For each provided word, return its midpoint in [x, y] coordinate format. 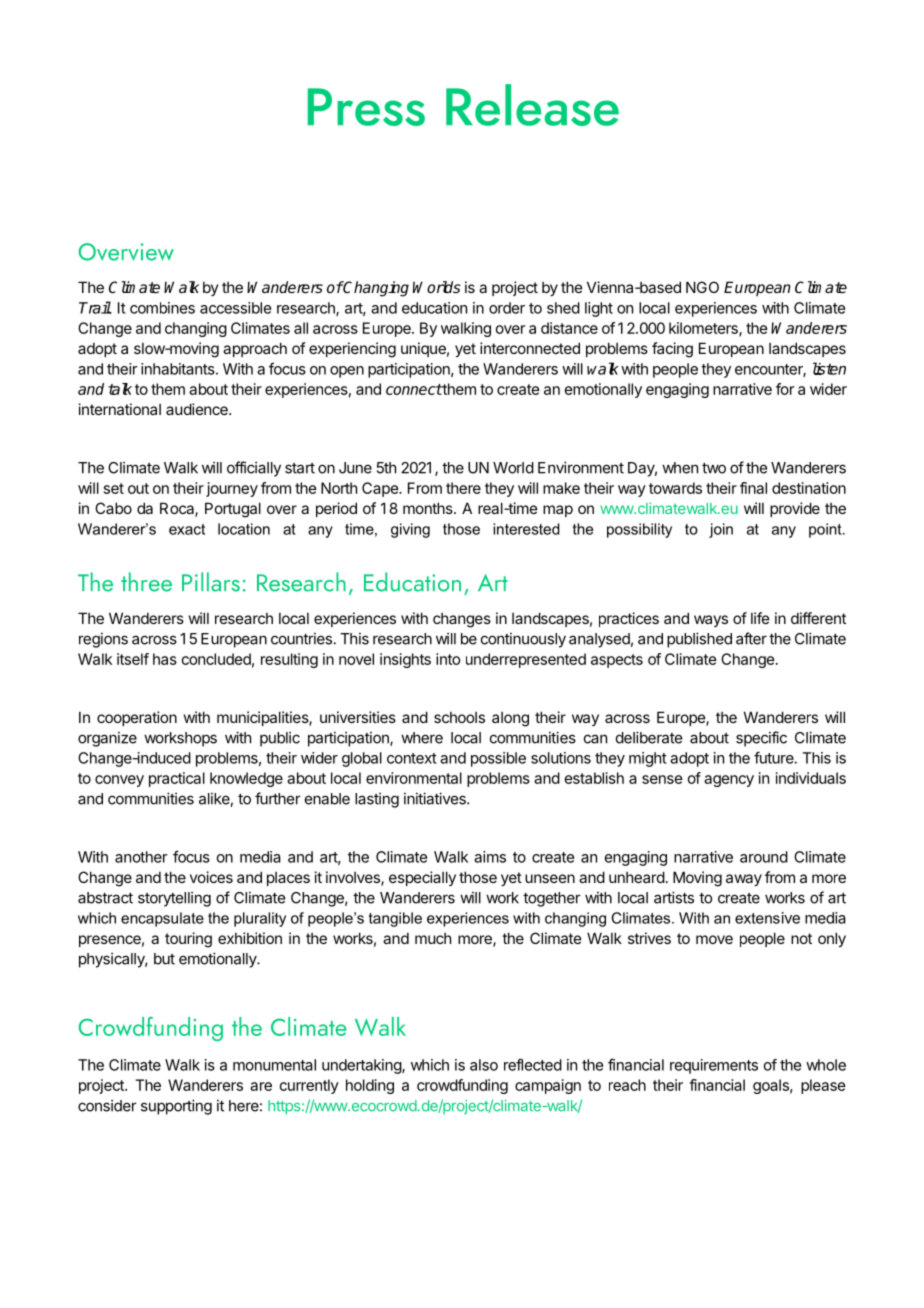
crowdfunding [462, 1086]
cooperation [137, 718]
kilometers [704, 329]
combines [162, 308]
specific [761, 739]
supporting [176, 1107]
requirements [714, 1066]
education [434, 308]
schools [459, 717]
